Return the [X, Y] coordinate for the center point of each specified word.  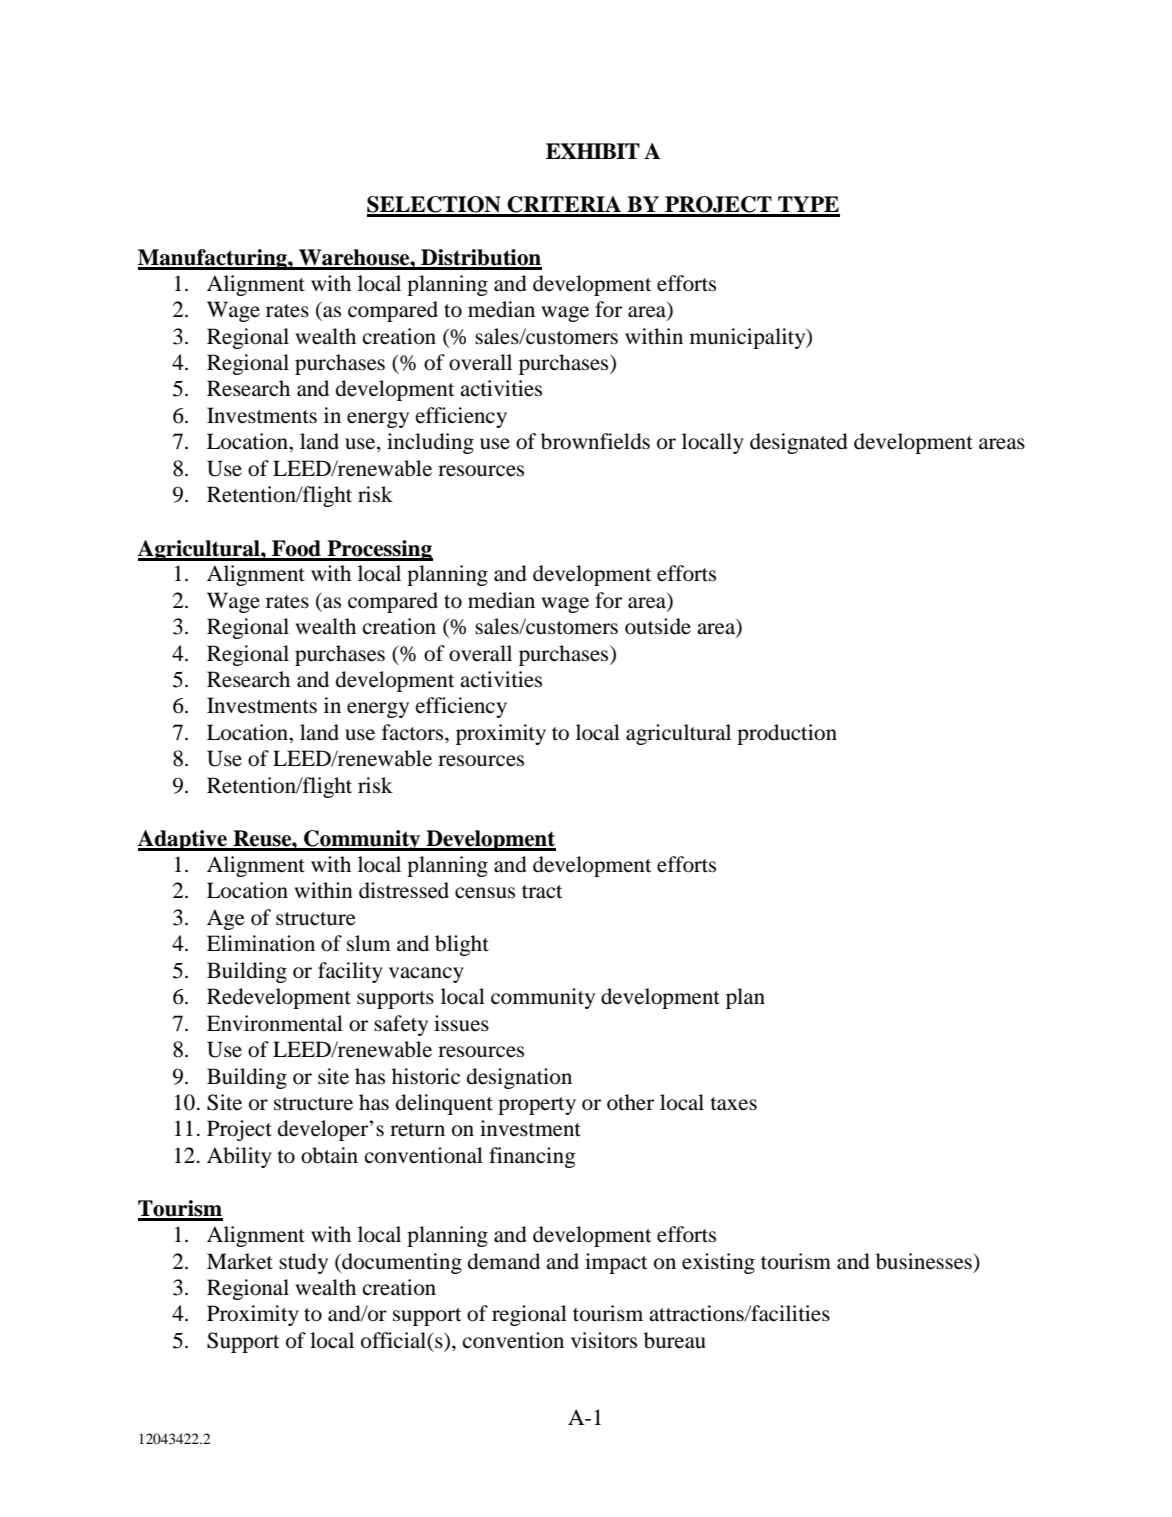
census [485, 893]
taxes [733, 1104]
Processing [379, 550]
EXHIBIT [593, 151]
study [303, 1263]
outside [658, 626]
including [430, 443]
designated [799, 443]
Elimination [261, 943]
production [787, 734]
